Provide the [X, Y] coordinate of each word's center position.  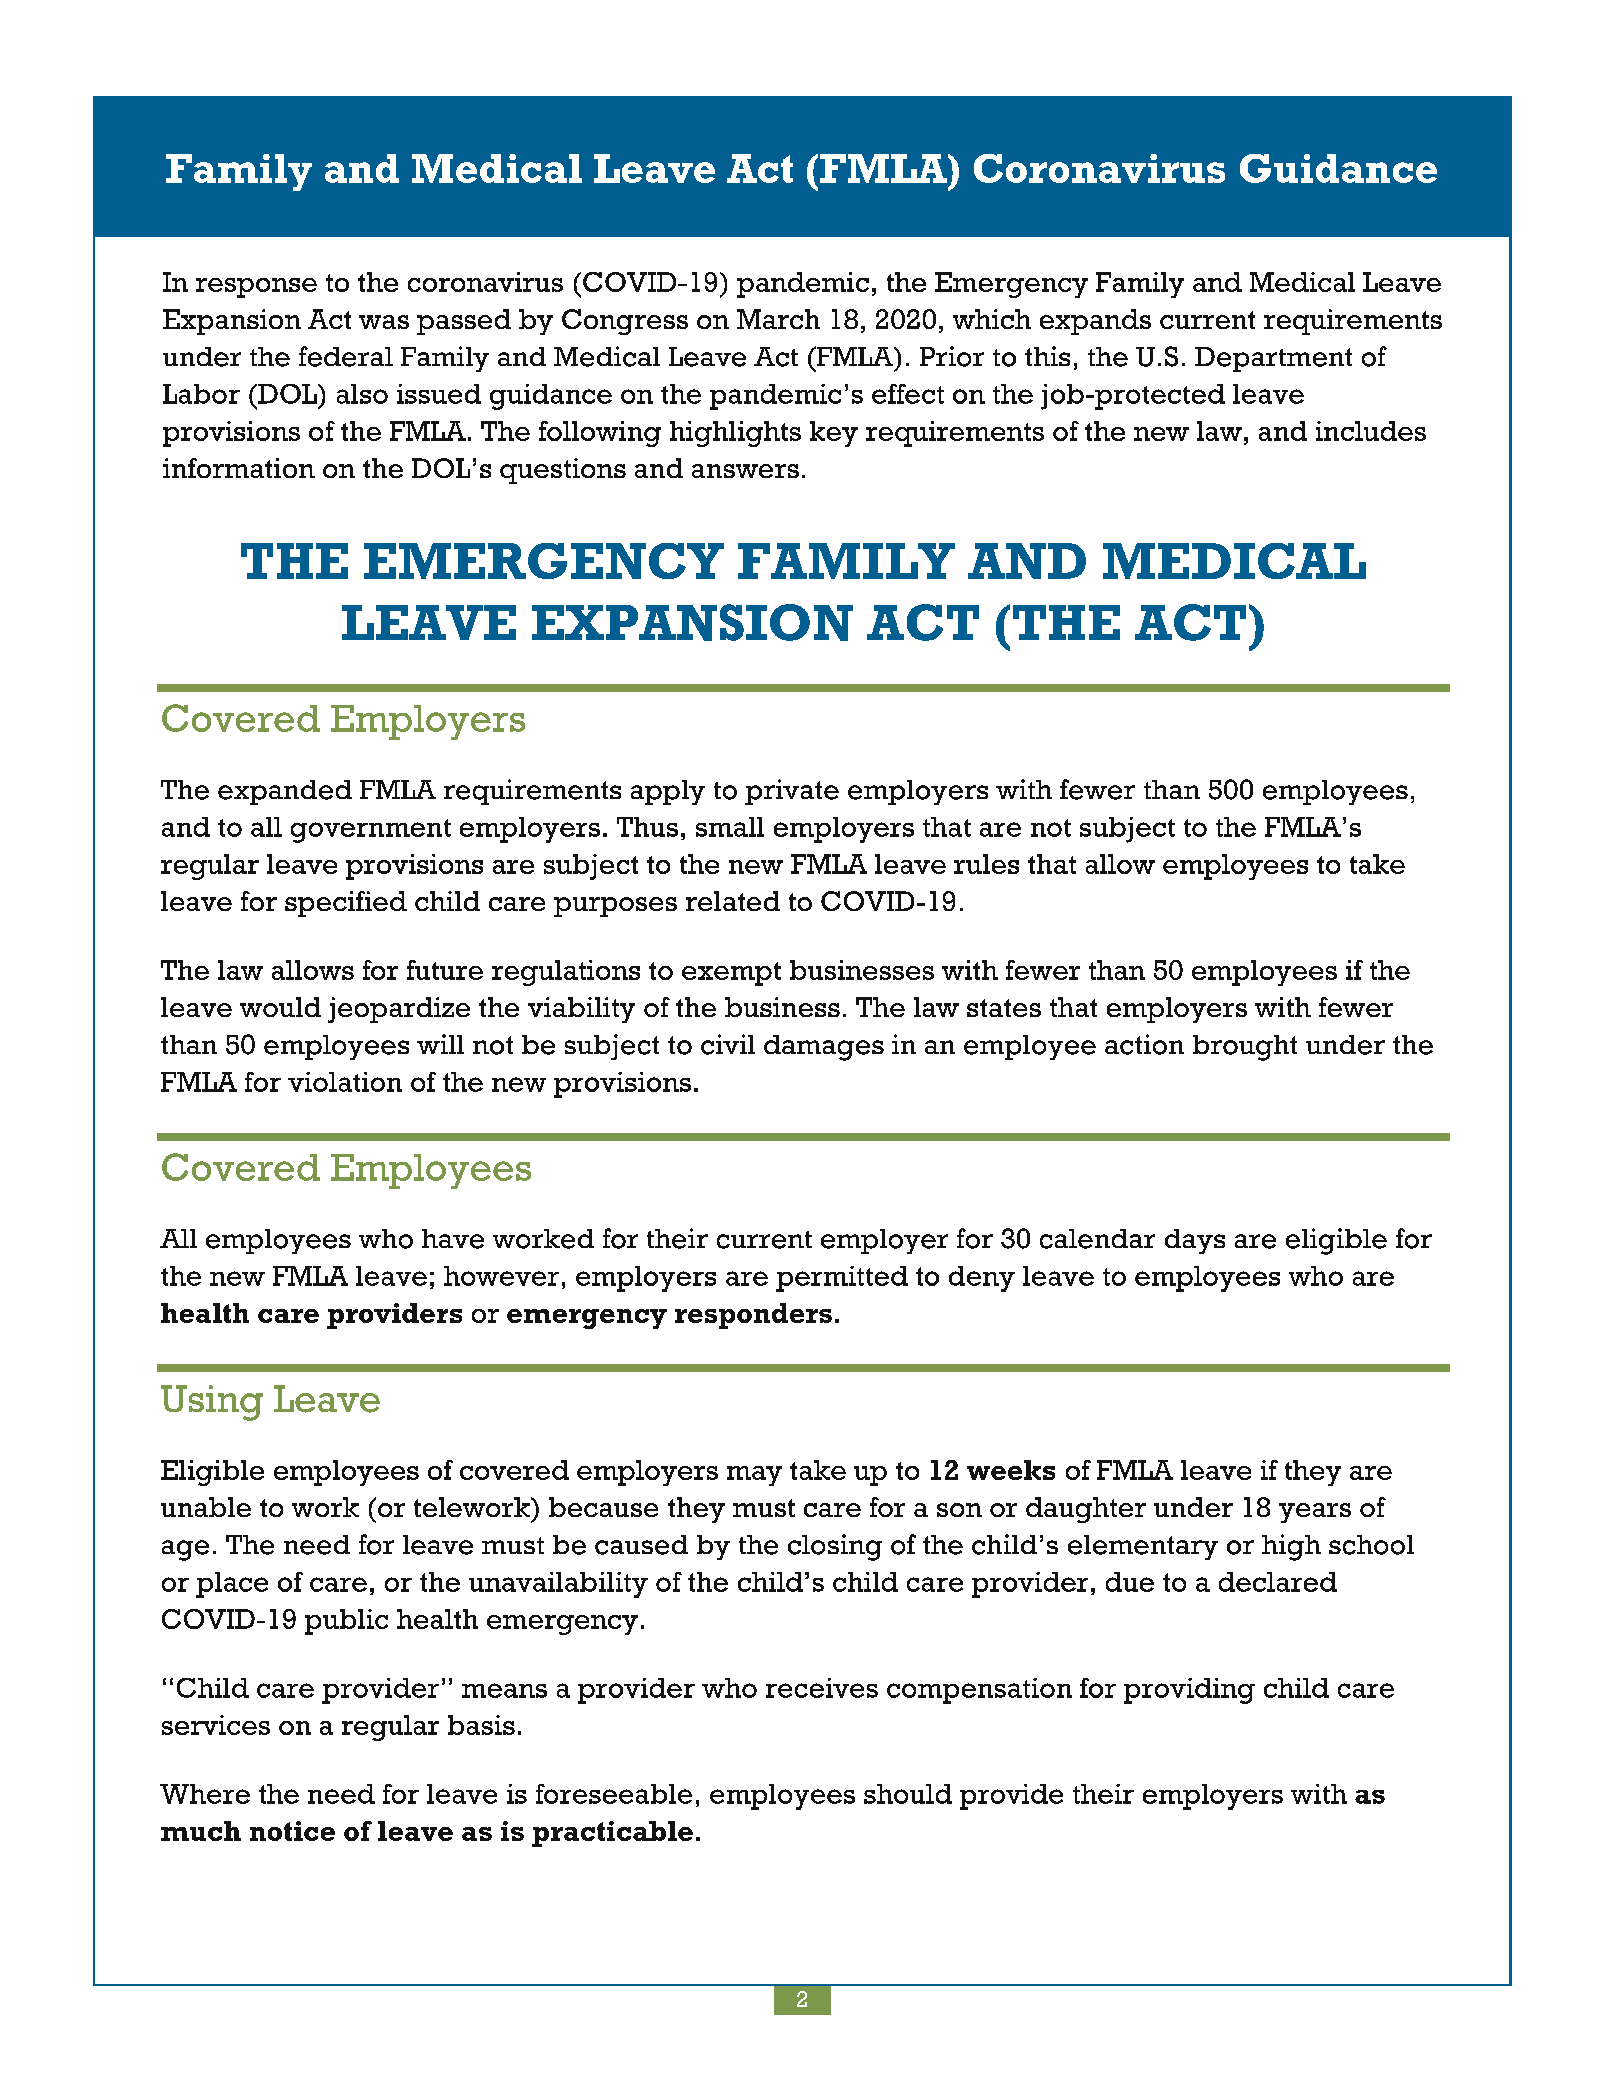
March [778, 319]
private [792, 792]
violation [345, 1082]
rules [986, 864]
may [754, 1476]
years [1315, 1513]
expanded [285, 792]
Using [212, 1403]
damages [824, 1048]
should [908, 1794]
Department [1273, 359]
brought [1245, 1048]
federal [346, 356]
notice [292, 1831]
